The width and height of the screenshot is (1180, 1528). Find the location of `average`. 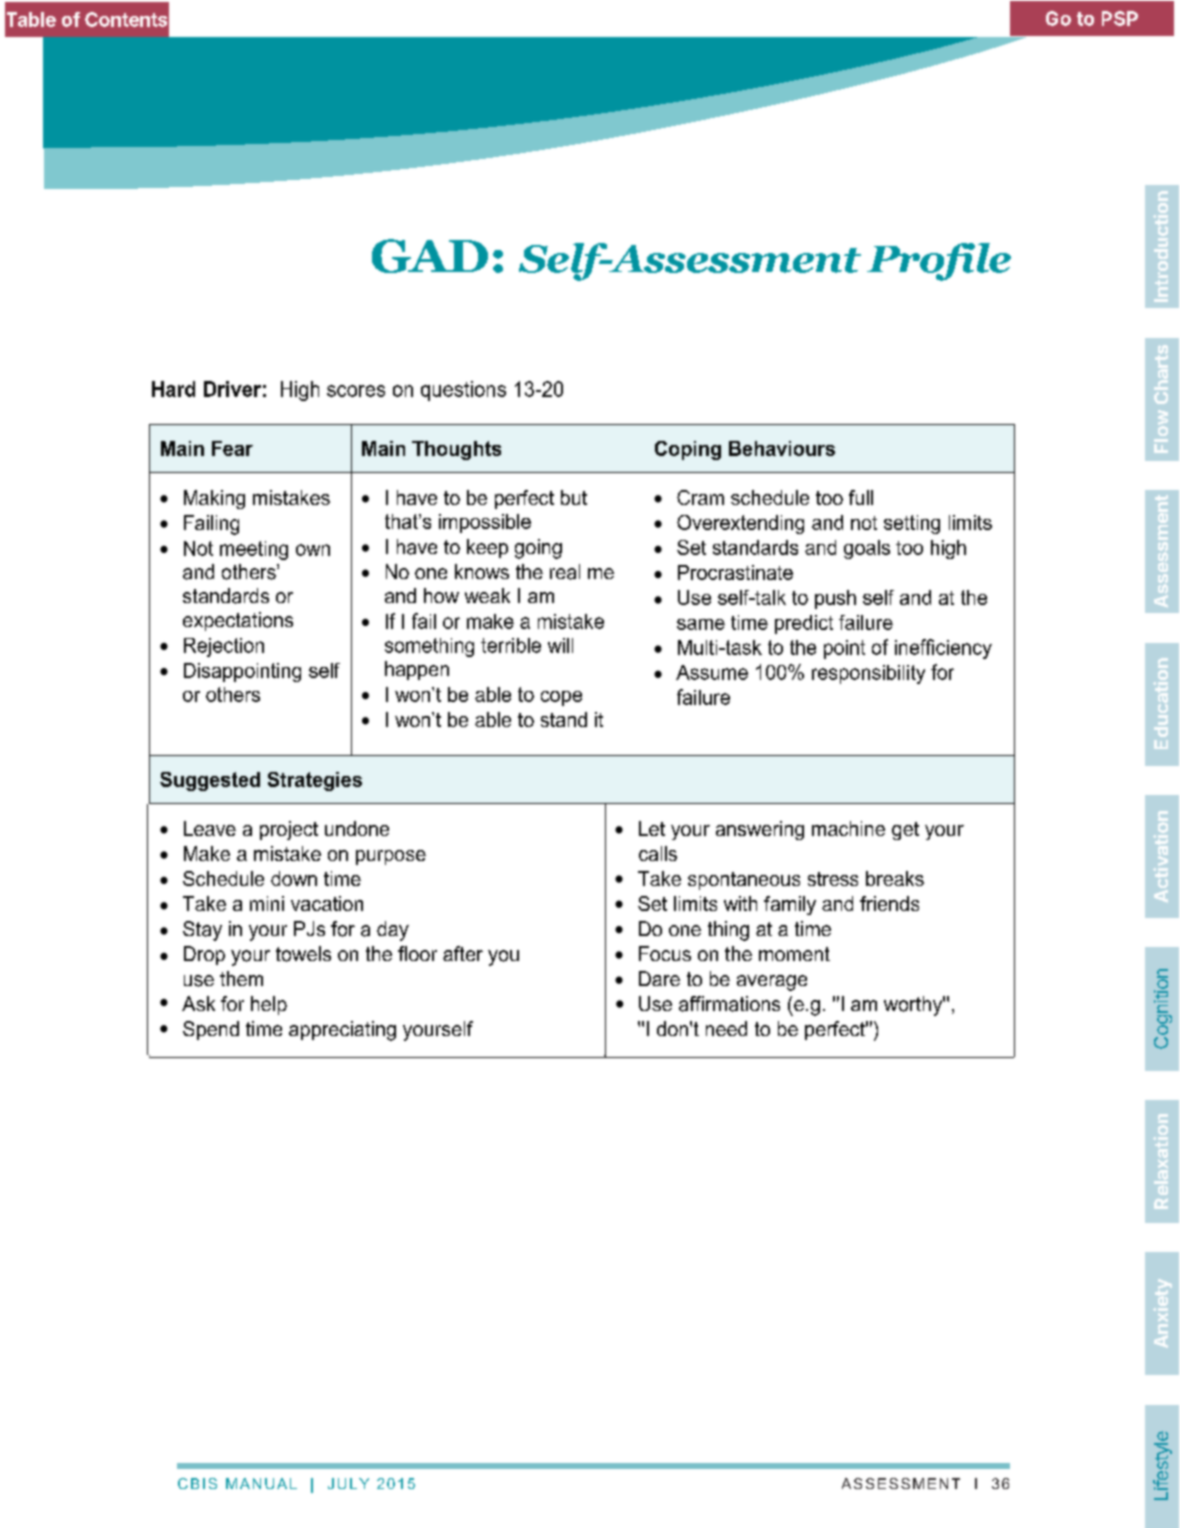

average is located at coordinates (772, 983).
